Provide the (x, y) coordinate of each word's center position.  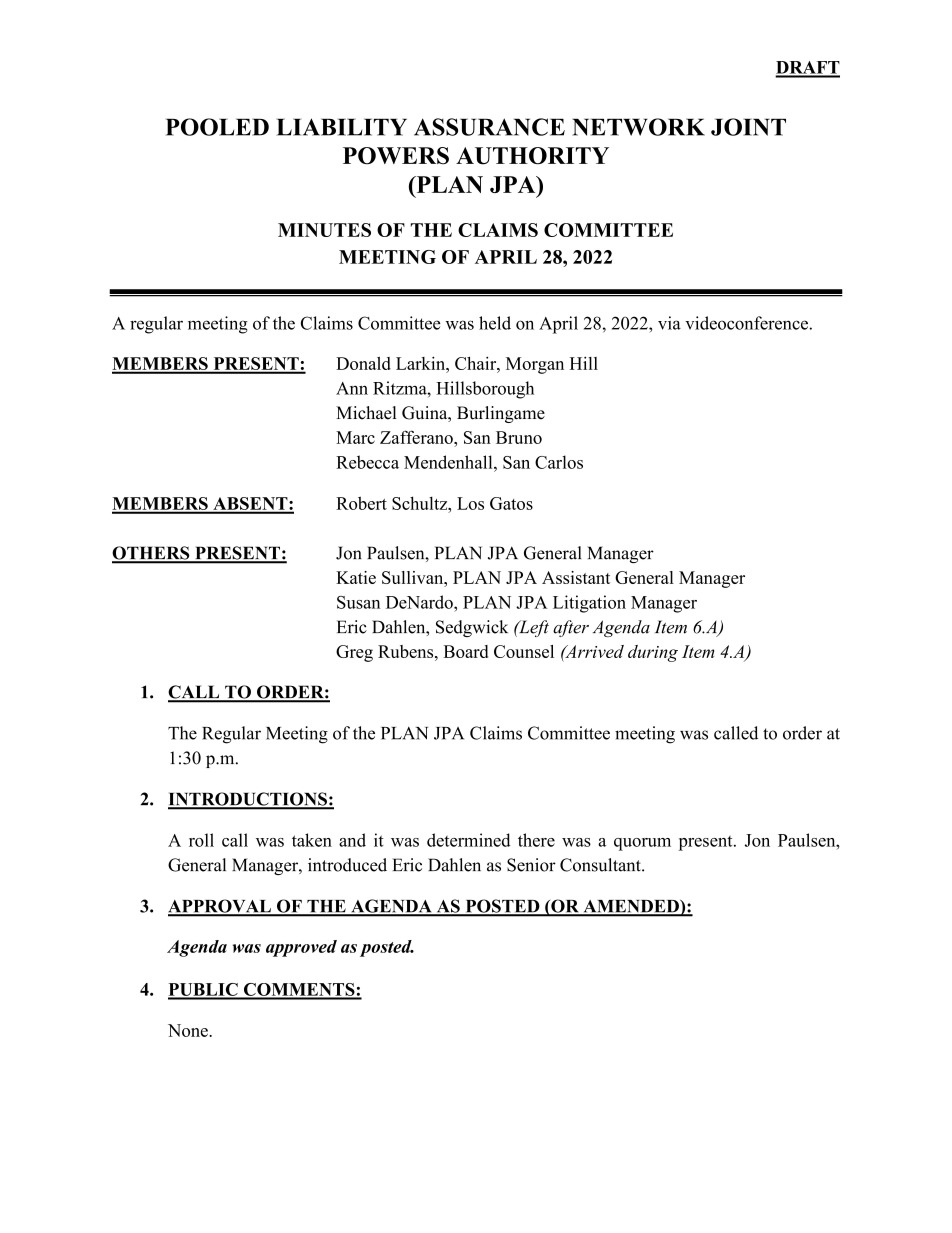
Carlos (559, 462)
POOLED (217, 127)
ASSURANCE (489, 127)
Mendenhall (449, 462)
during (653, 653)
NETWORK (638, 127)
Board (466, 651)
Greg (354, 653)
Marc (355, 437)
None (189, 1030)
